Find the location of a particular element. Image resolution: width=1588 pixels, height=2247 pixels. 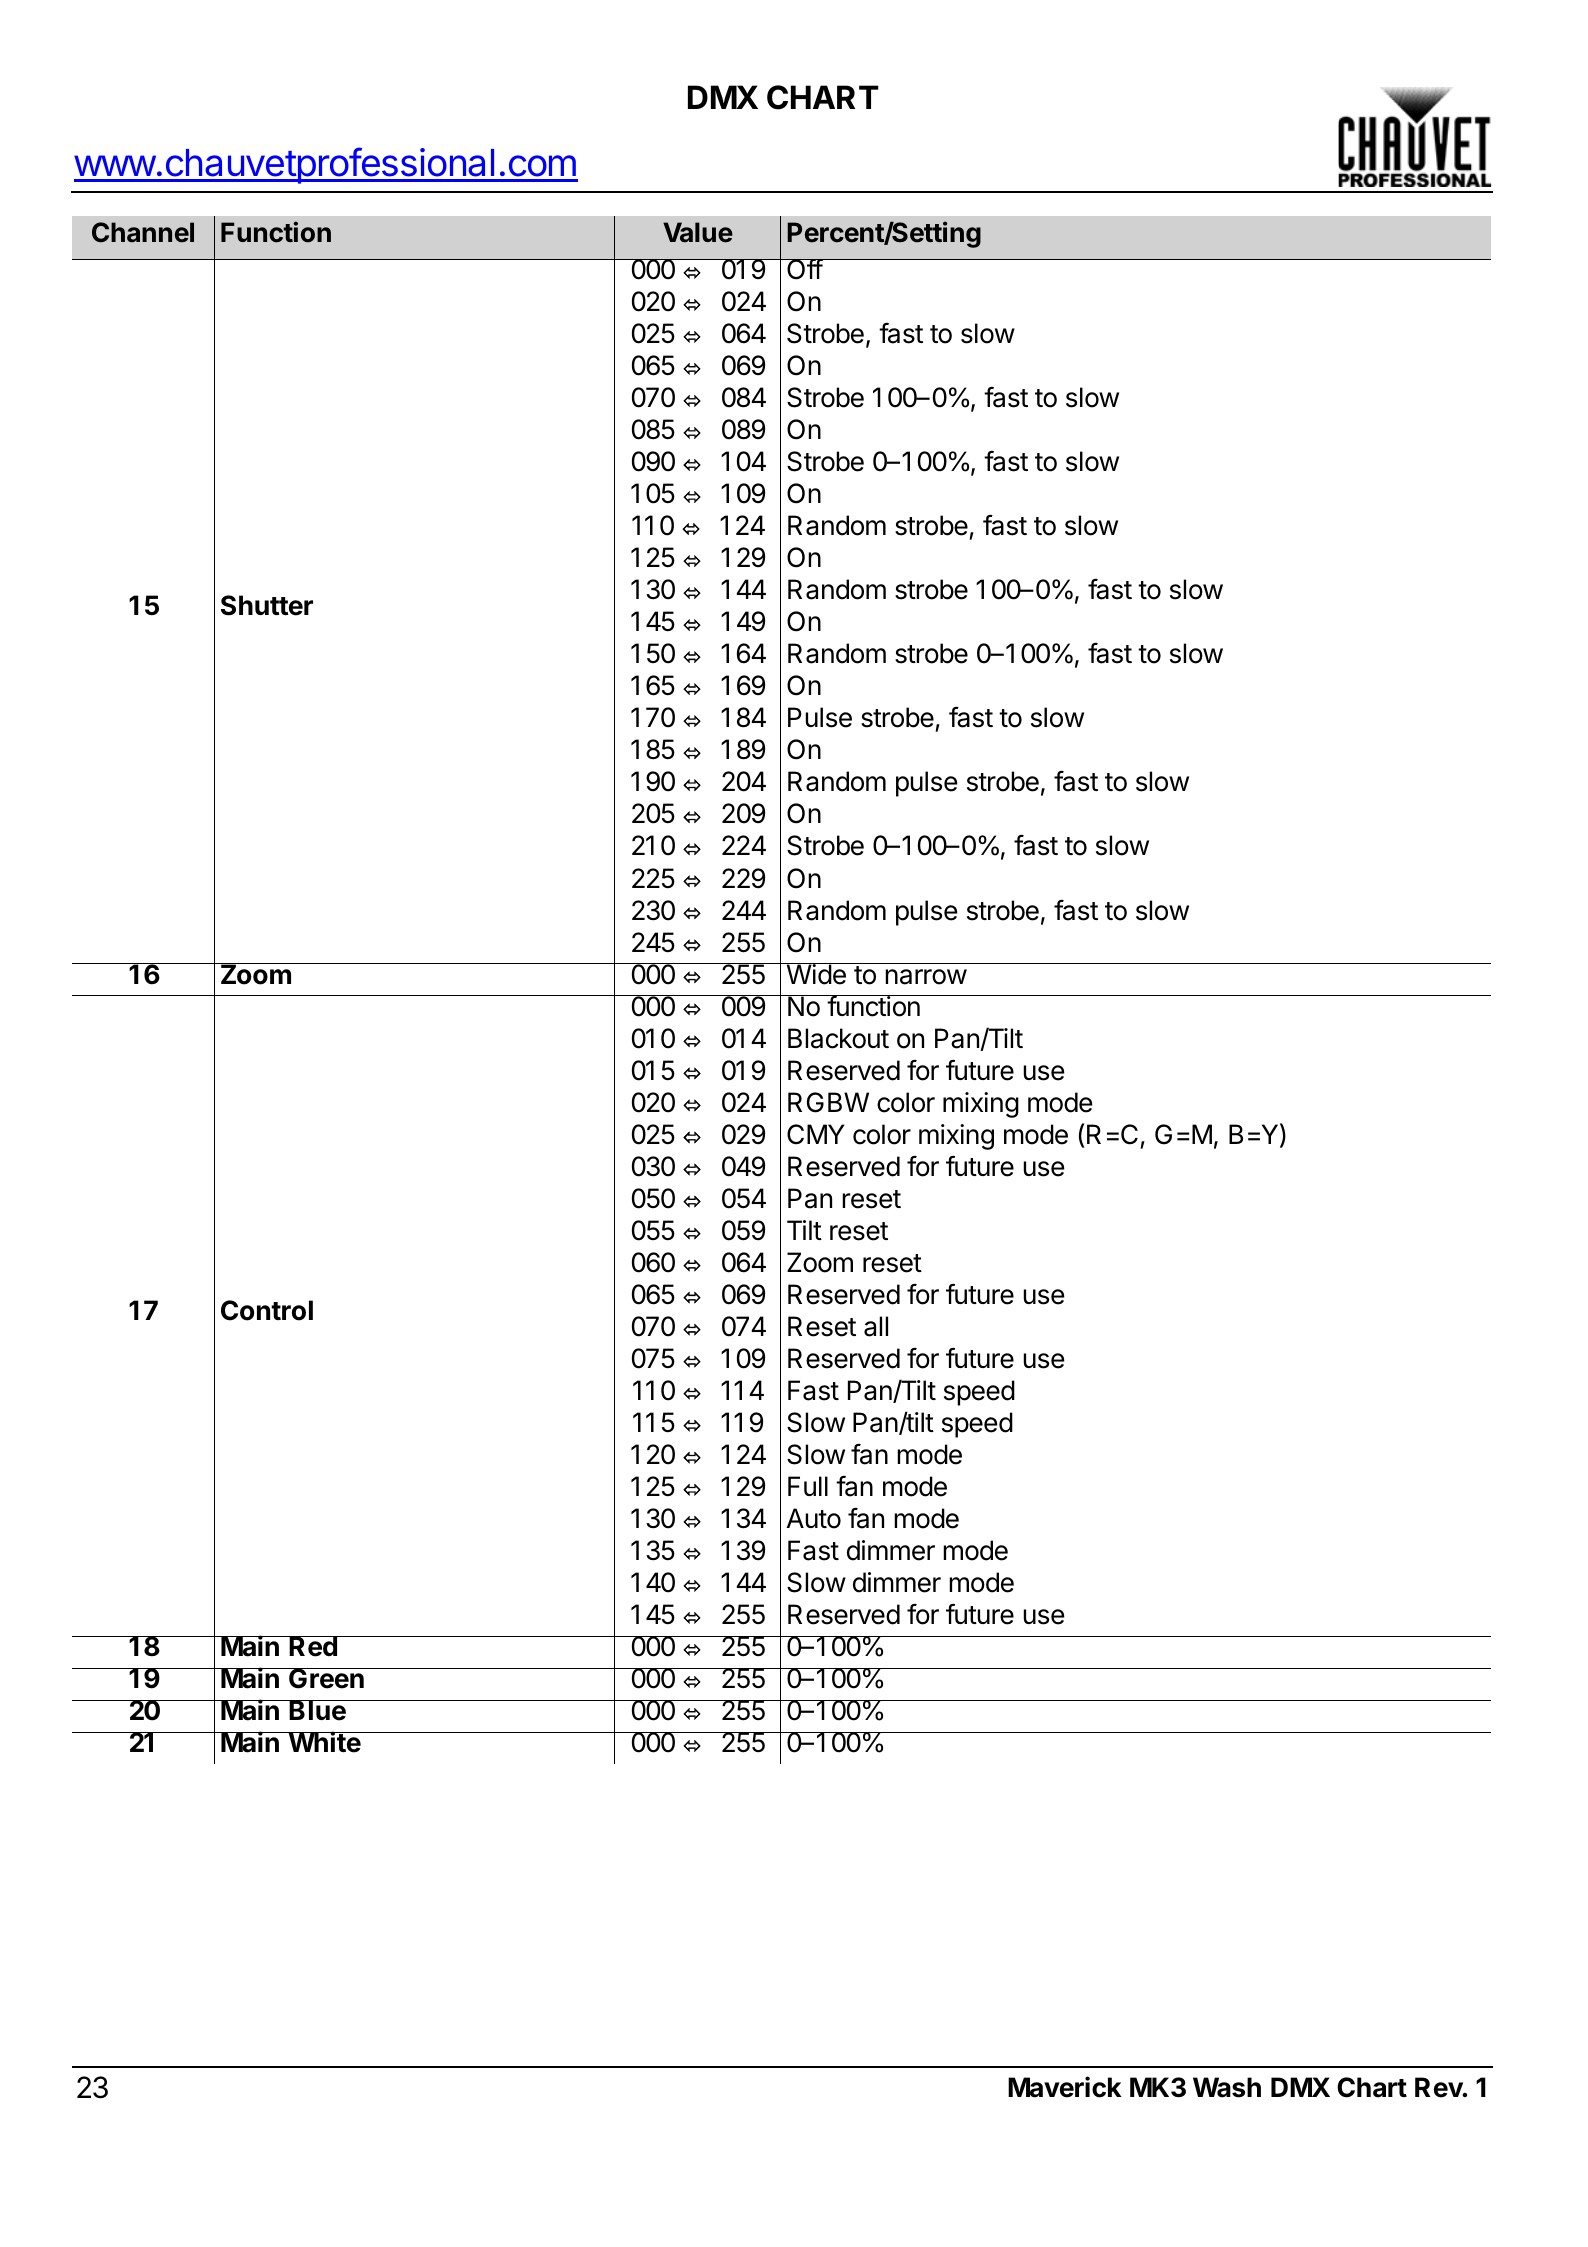

Channel is located at coordinates (143, 232).
